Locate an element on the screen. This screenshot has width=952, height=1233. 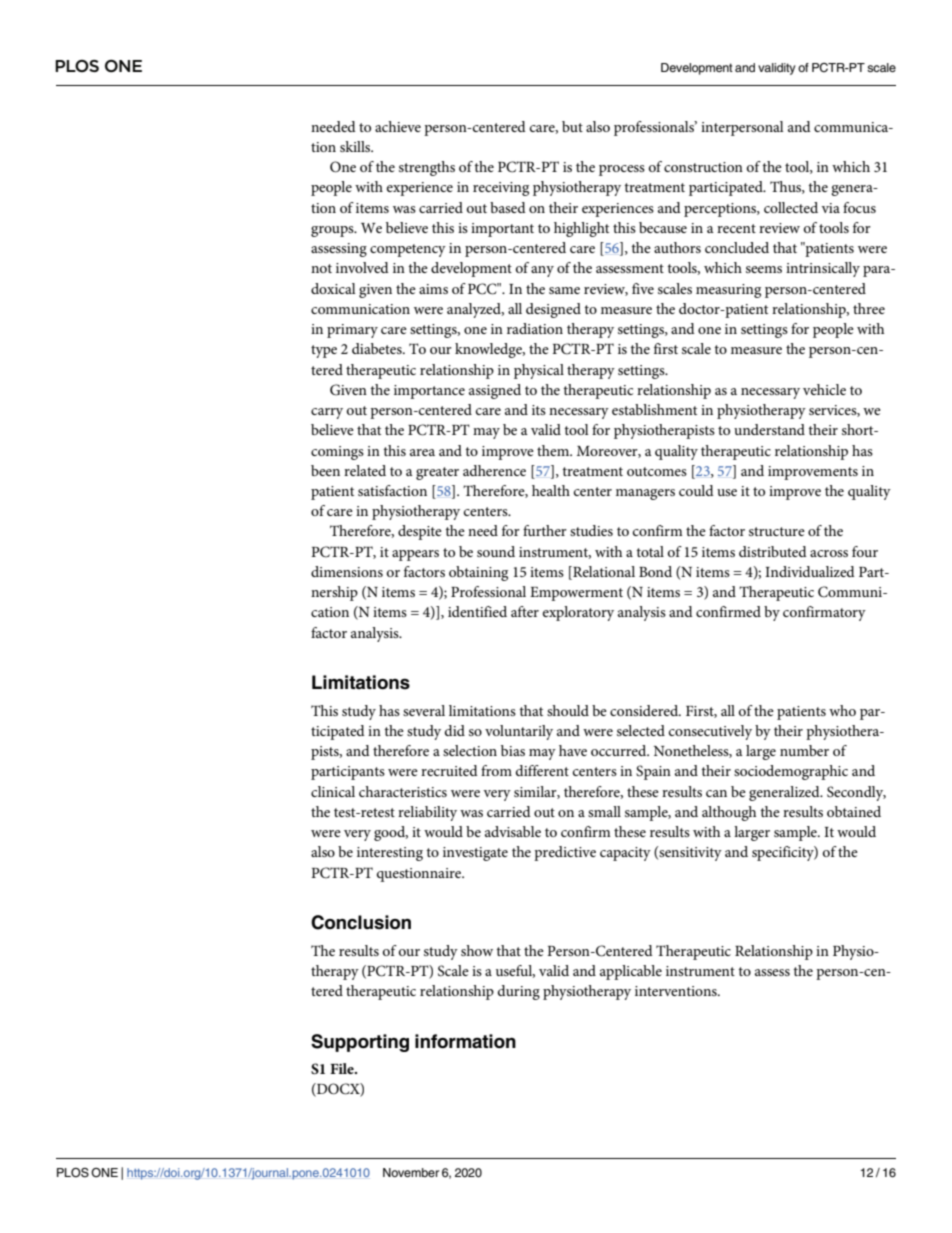
Conclusion is located at coordinates (361, 922).
